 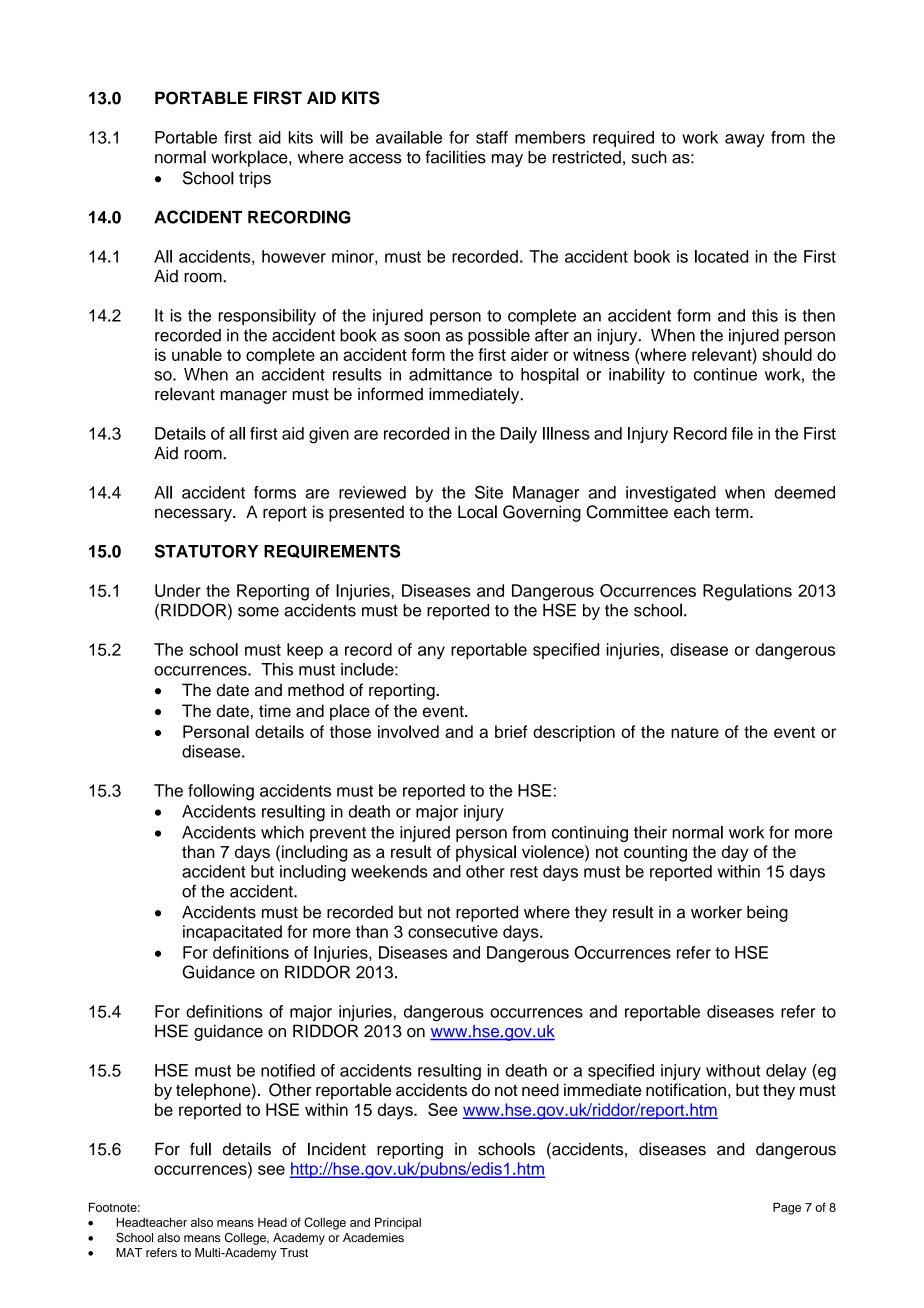 I want to click on following, so click(x=221, y=792).
